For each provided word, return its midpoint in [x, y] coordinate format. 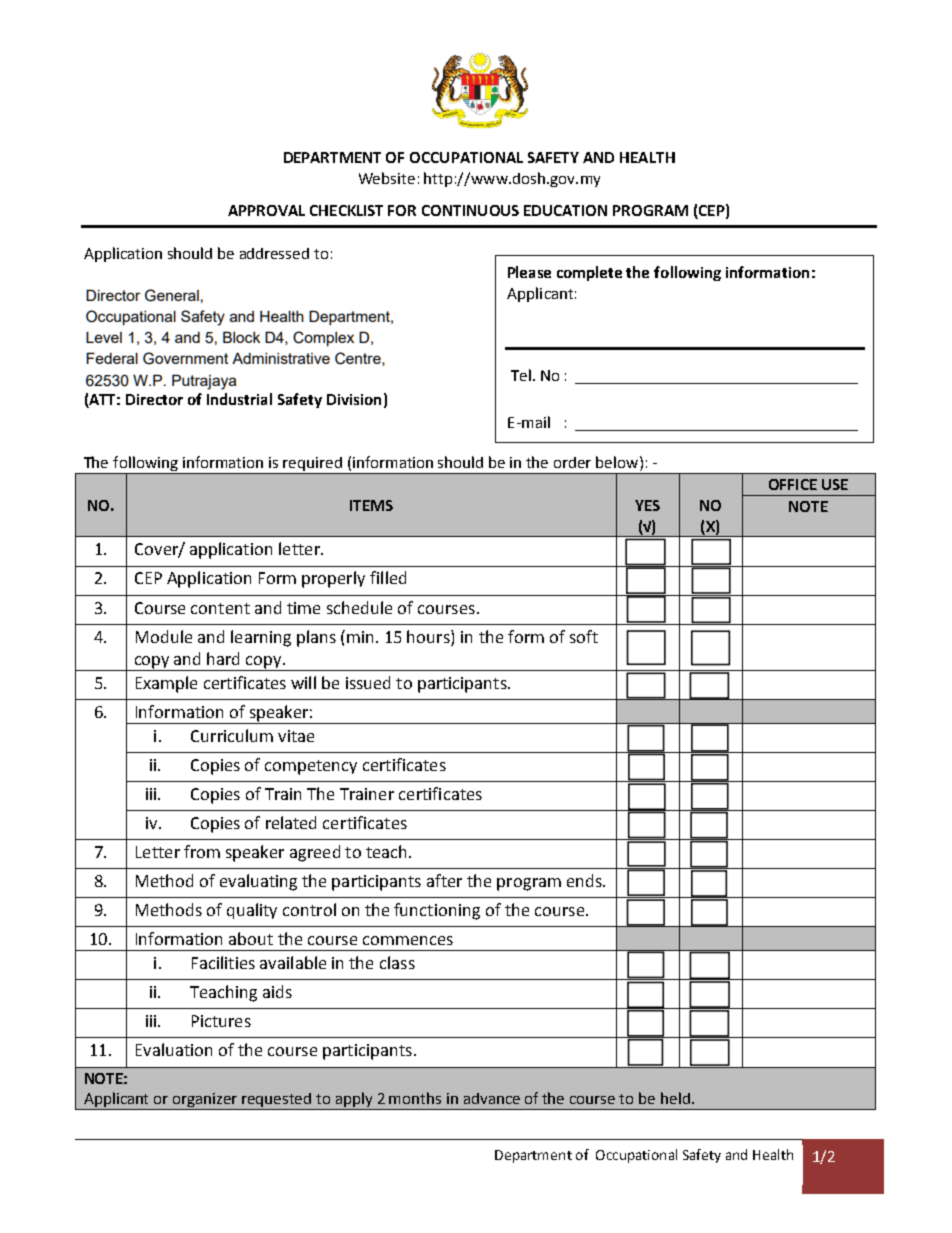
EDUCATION [565, 210]
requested [277, 1101]
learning [261, 638]
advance [492, 1098]
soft [584, 636]
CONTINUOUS [470, 210]
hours [429, 636]
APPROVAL [266, 210]
